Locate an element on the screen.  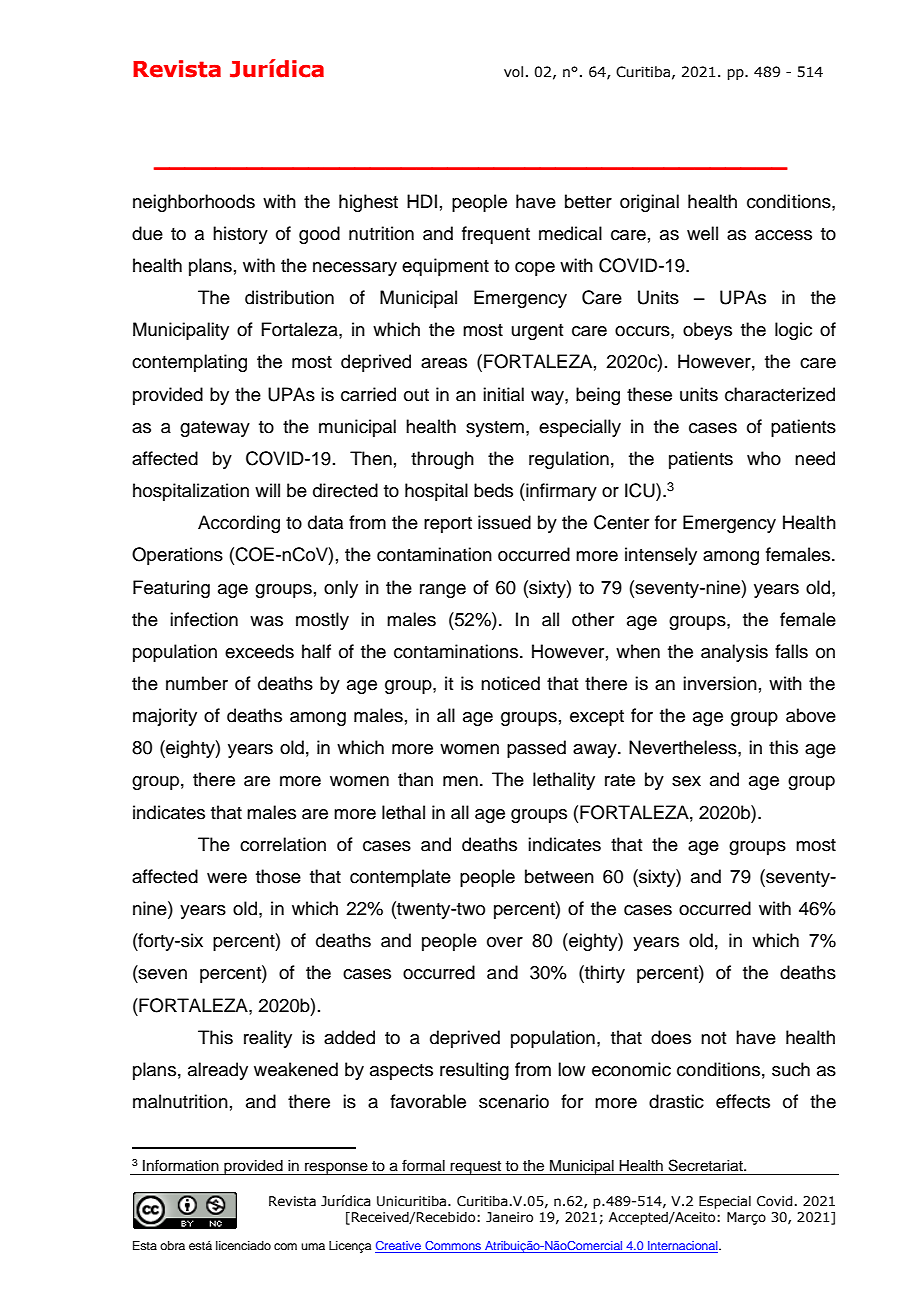
beds is located at coordinates (493, 490).
